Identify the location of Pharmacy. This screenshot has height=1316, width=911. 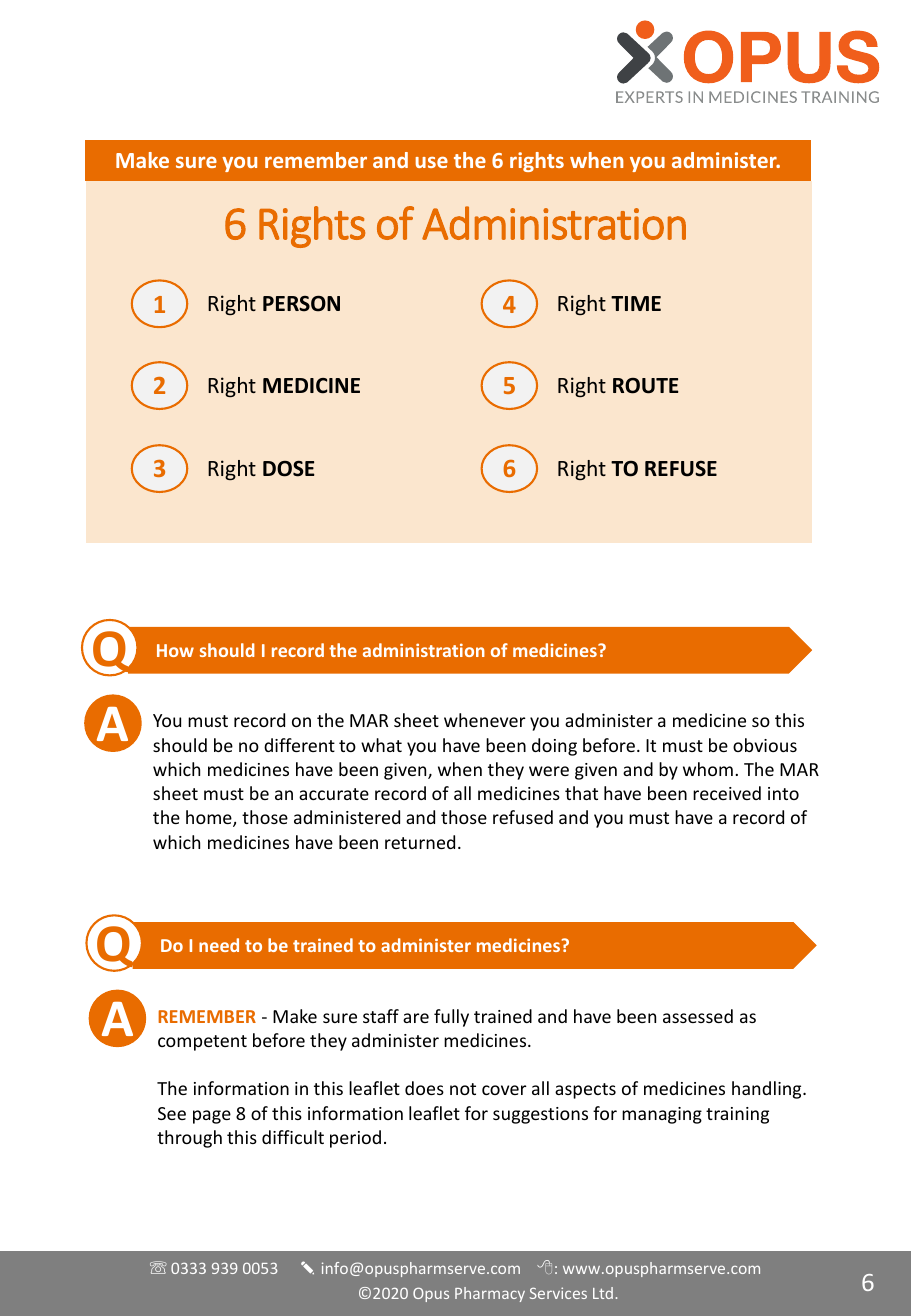
(490, 1294).
